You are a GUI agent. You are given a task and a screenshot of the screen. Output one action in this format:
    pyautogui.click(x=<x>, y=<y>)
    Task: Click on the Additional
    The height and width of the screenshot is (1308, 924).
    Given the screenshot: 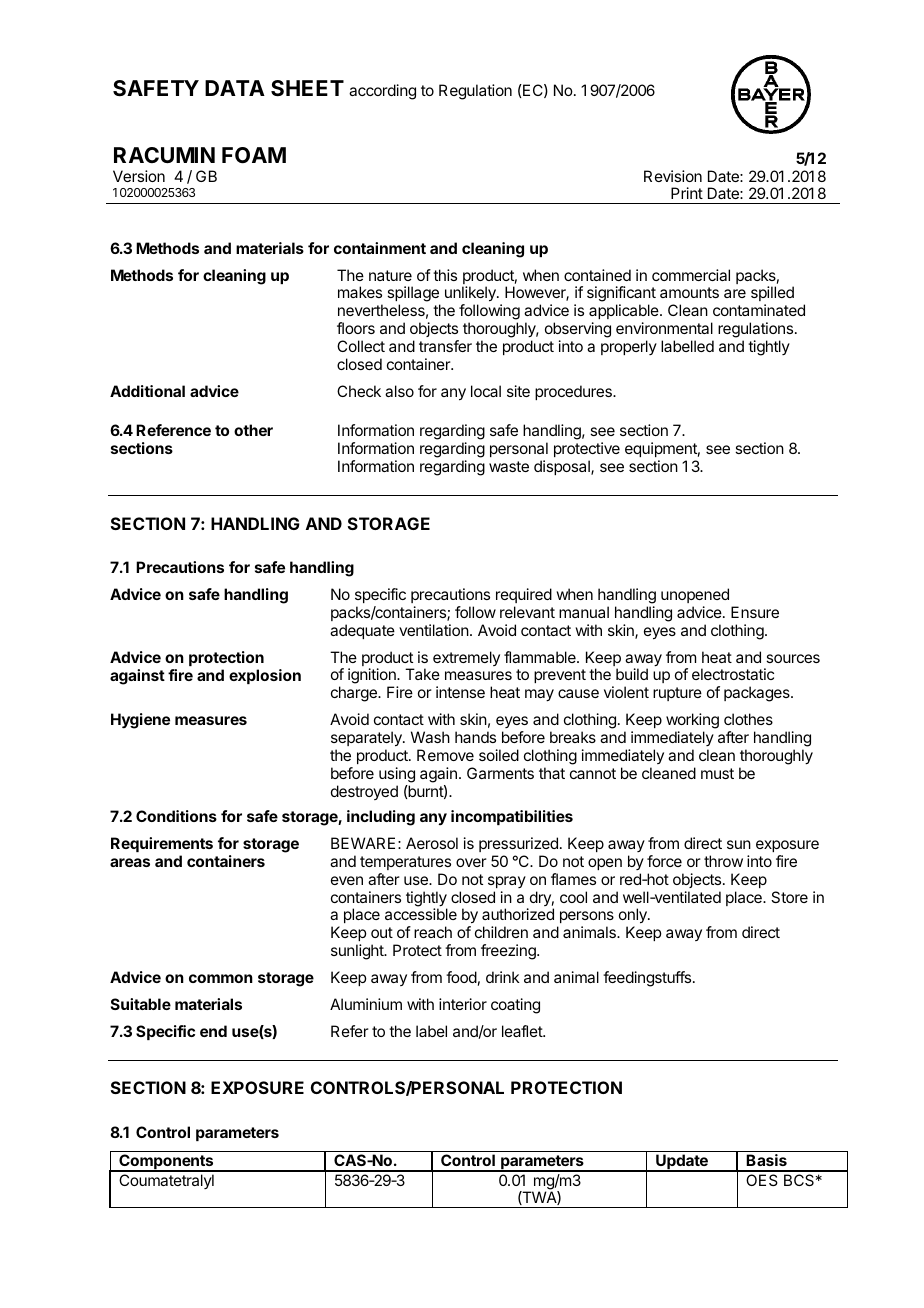 What is the action you would take?
    pyautogui.click(x=147, y=391)
